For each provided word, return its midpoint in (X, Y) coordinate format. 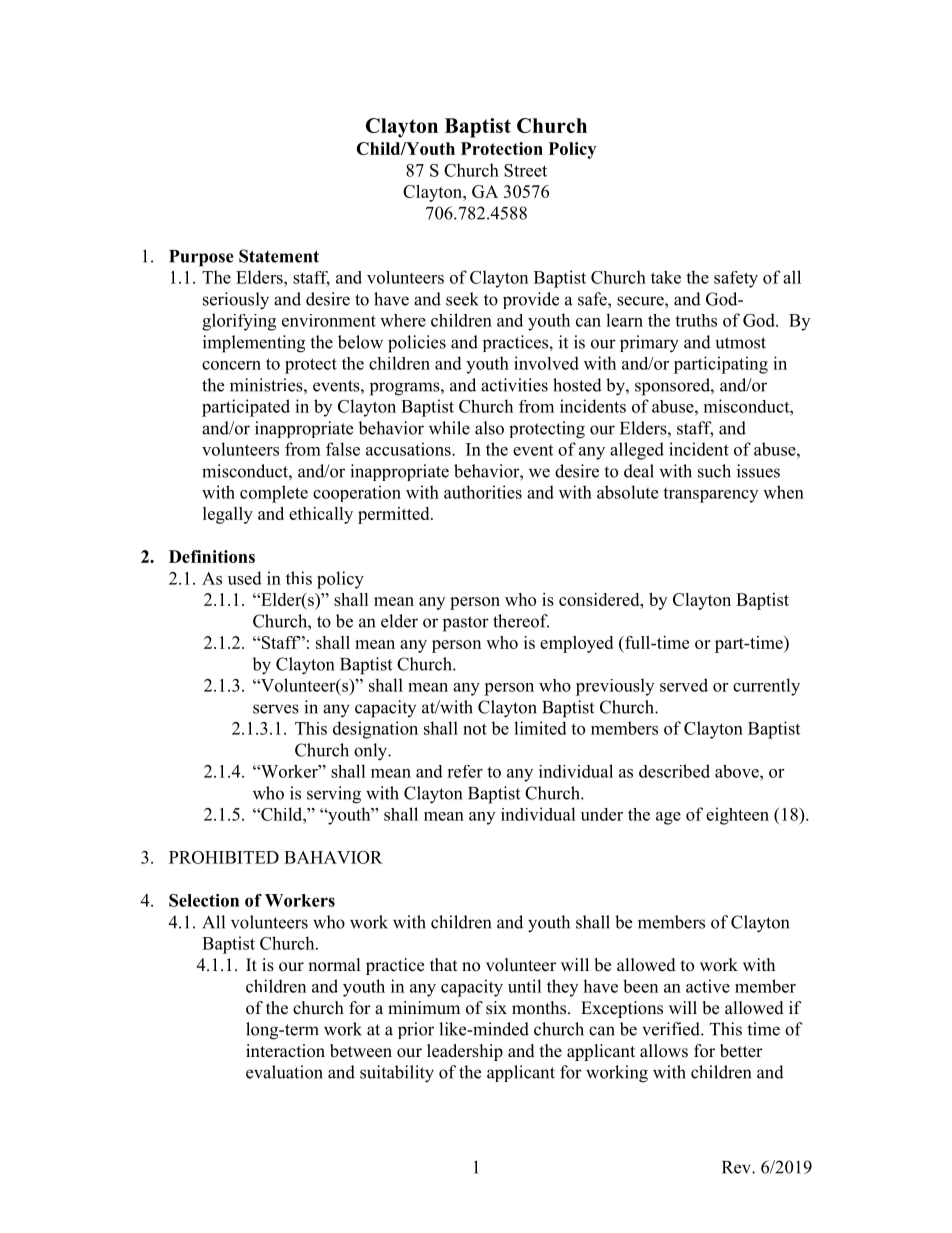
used (245, 578)
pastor (466, 624)
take (666, 277)
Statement (279, 256)
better (741, 1051)
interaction (285, 1051)
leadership (465, 1052)
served (684, 685)
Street (525, 170)
